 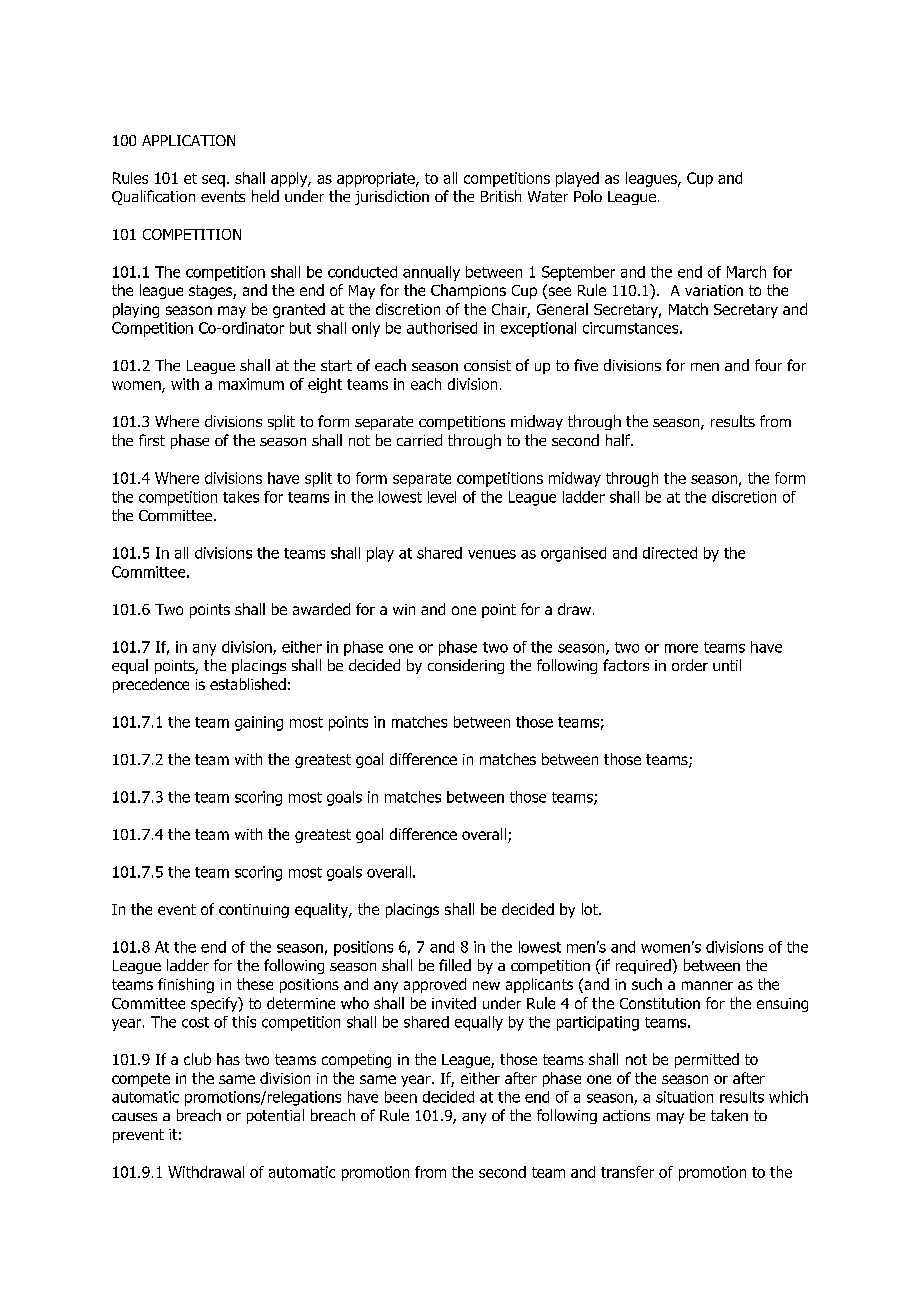 What do you see at coordinates (466, 666) in the document?
I see `considering` at bounding box center [466, 666].
